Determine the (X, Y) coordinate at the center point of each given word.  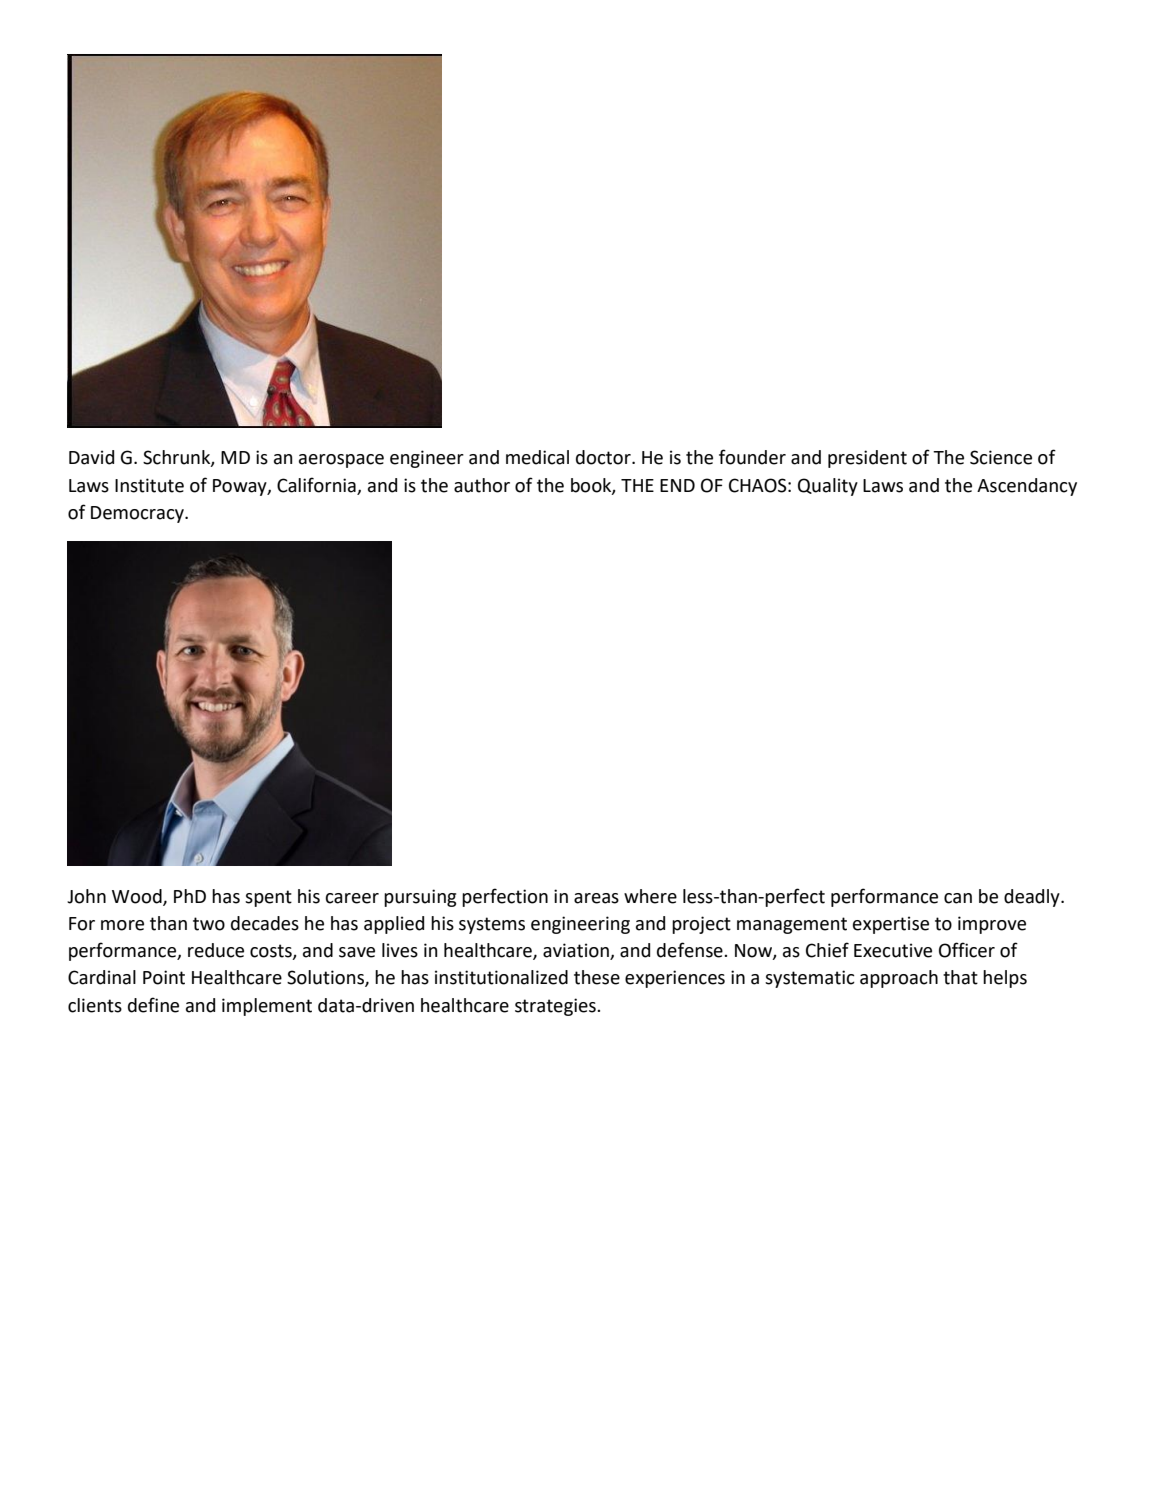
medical (537, 457)
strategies (556, 1007)
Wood (138, 897)
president (867, 459)
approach (899, 979)
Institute (149, 485)
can (958, 898)
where (650, 896)
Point (164, 977)
